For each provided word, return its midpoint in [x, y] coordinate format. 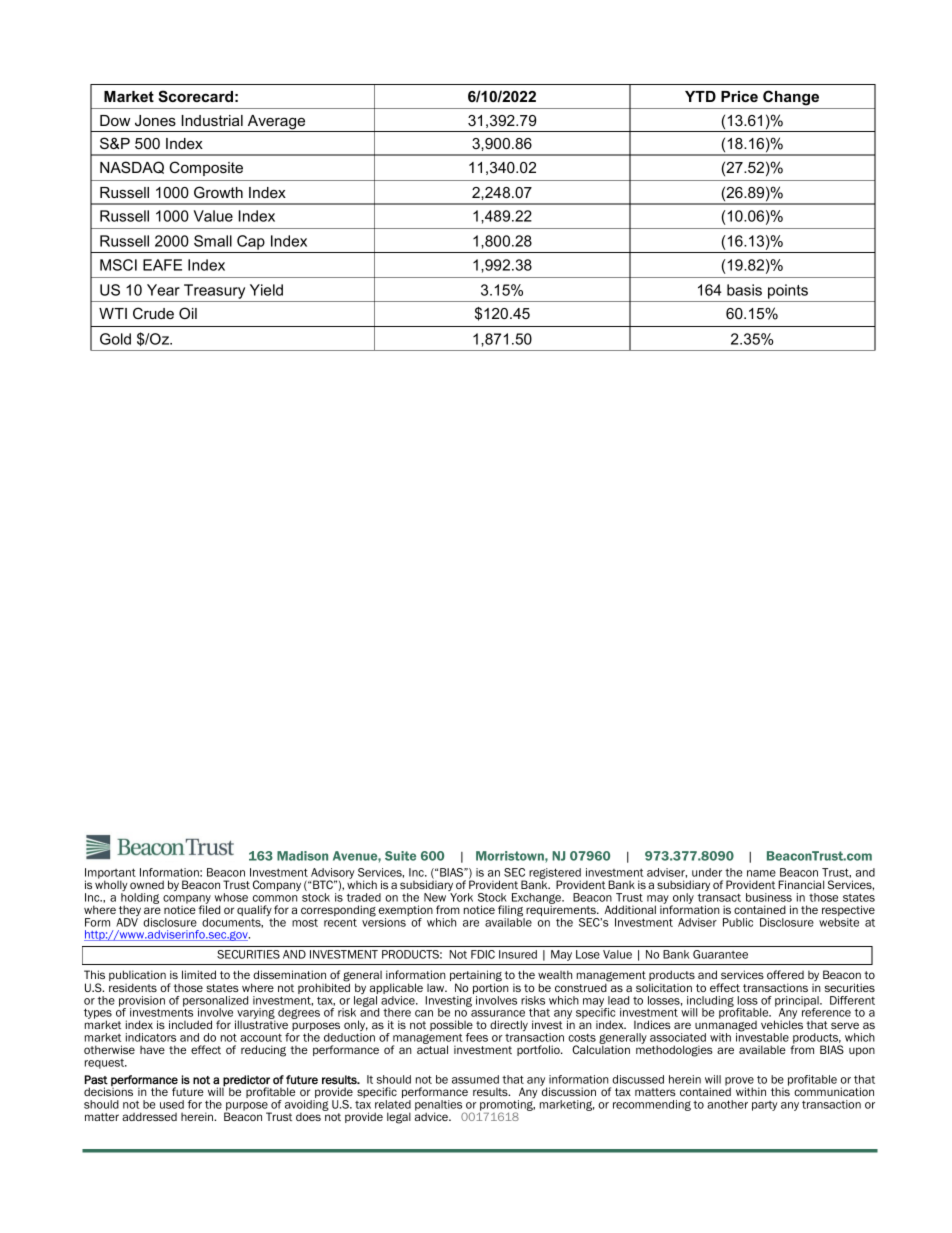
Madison [302, 856]
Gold [115, 339]
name [761, 873]
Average [276, 123]
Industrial [212, 120]
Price [739, 96]
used [172, 1104]
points [788, 291]
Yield [266, 290]
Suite [400, 856]
